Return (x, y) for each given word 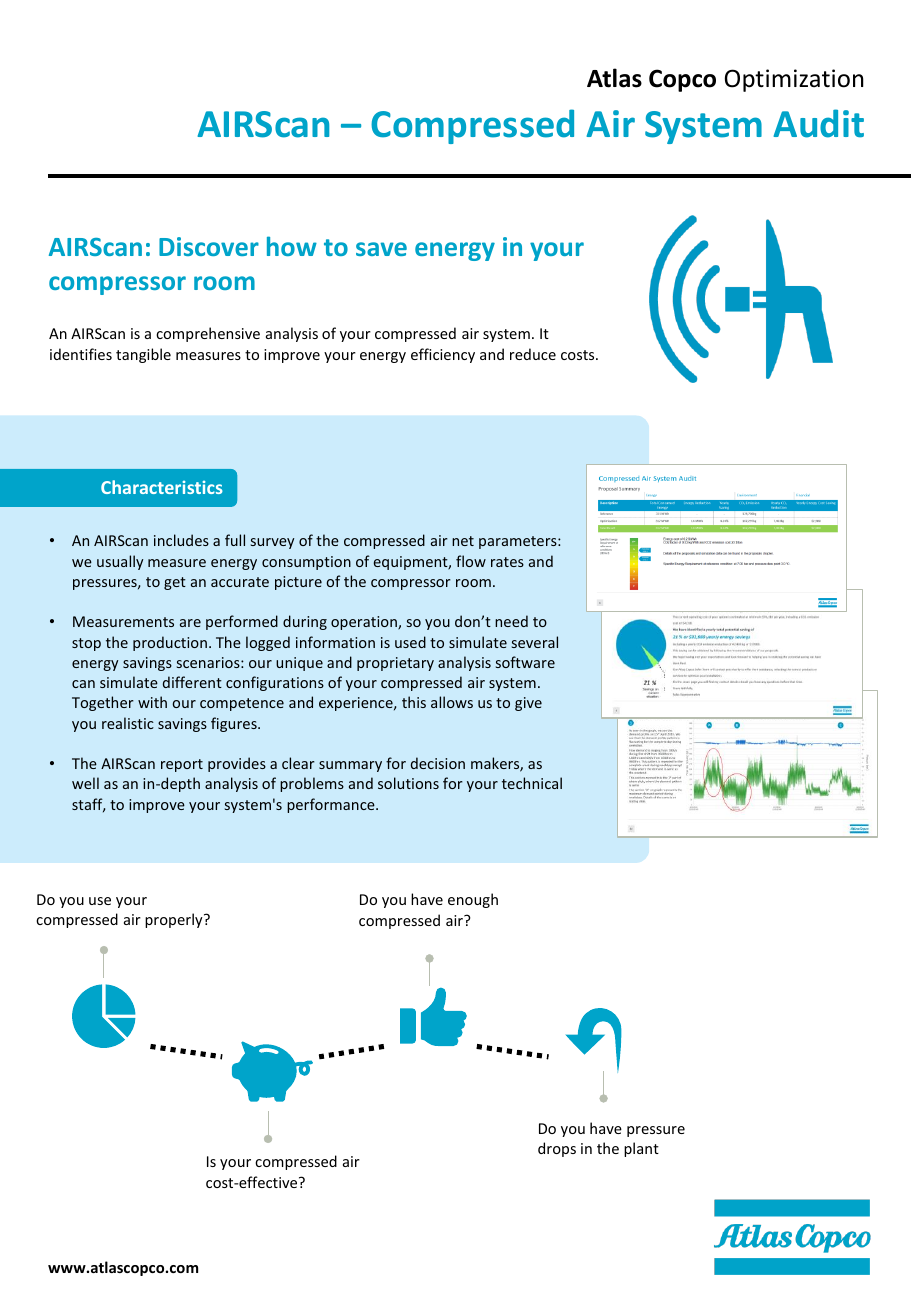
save (381, 249)
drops (557, 1149)
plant (641, 1149)
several (535, 642)
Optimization (794, 80)
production (170, 643)
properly (175, 920)
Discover (209, 246)
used (410, 642)
